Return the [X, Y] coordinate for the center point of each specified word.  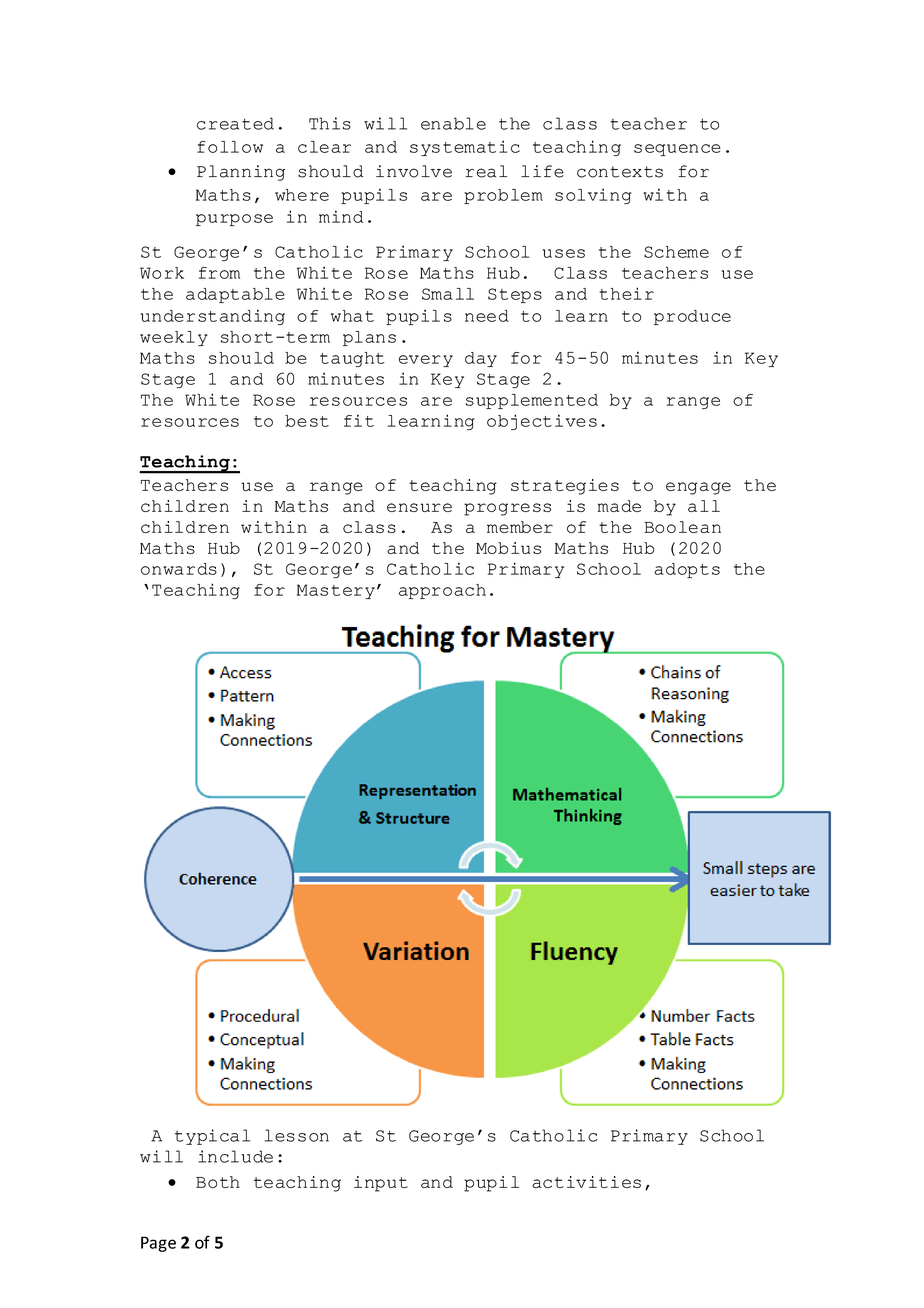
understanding [213, 317]
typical [212, 1137]
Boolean [682, 527]
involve [414, 171]
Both [218, 1182]
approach [442, 591]
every [426, 361]
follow [230, 147]
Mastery [336, 591]
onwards [179, 569]
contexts [620, 172]
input [381, 1184]
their [627, 293]
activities [586, 1182]
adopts [687, 570]
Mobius [508, 548]
